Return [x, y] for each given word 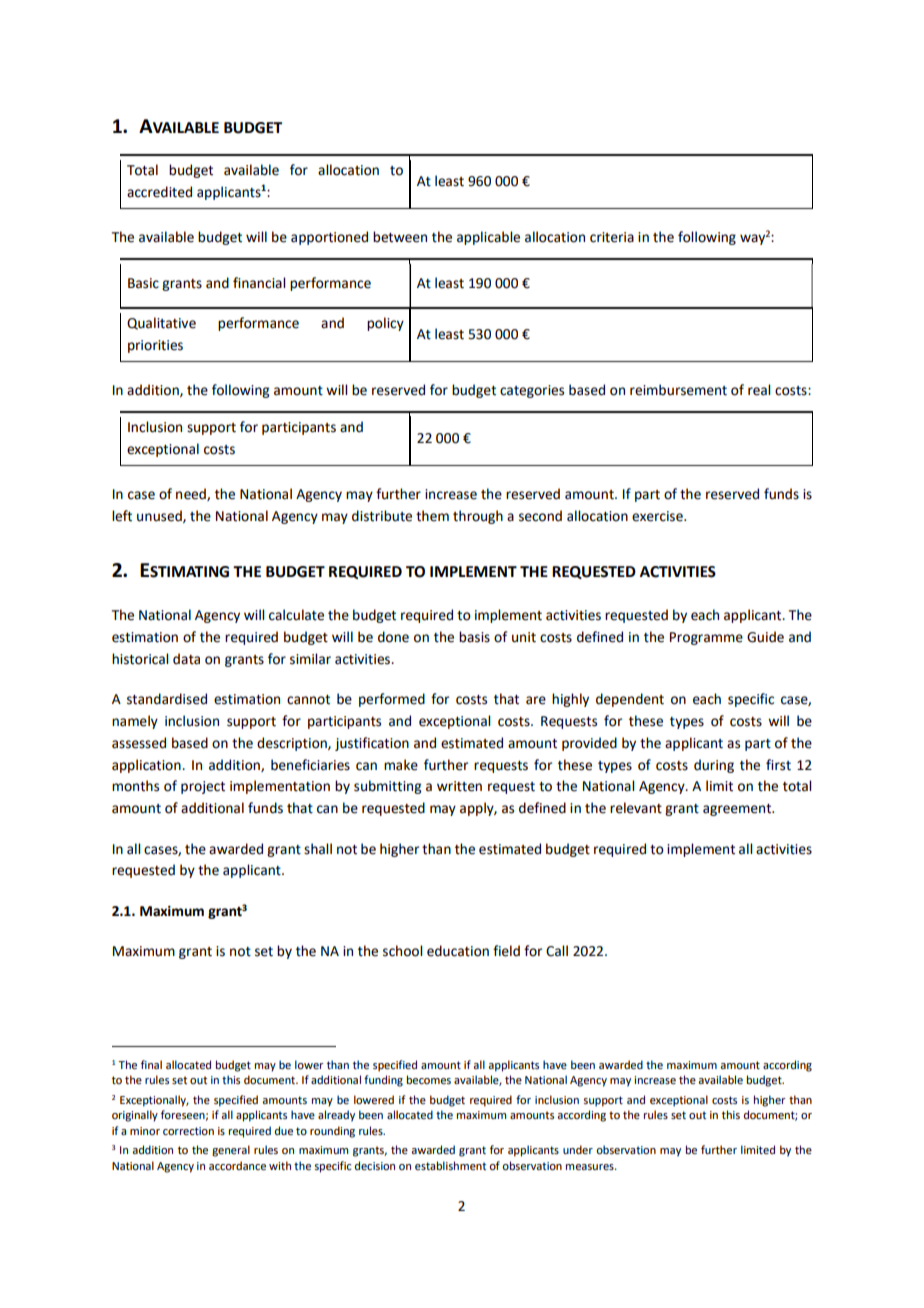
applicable [488, 238]
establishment [450, 1165]
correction [188, 1131]
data [186, 659]
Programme [706, 638]
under [578, 1149]
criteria [612, 237]
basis [474, 637]
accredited [159, 192]
